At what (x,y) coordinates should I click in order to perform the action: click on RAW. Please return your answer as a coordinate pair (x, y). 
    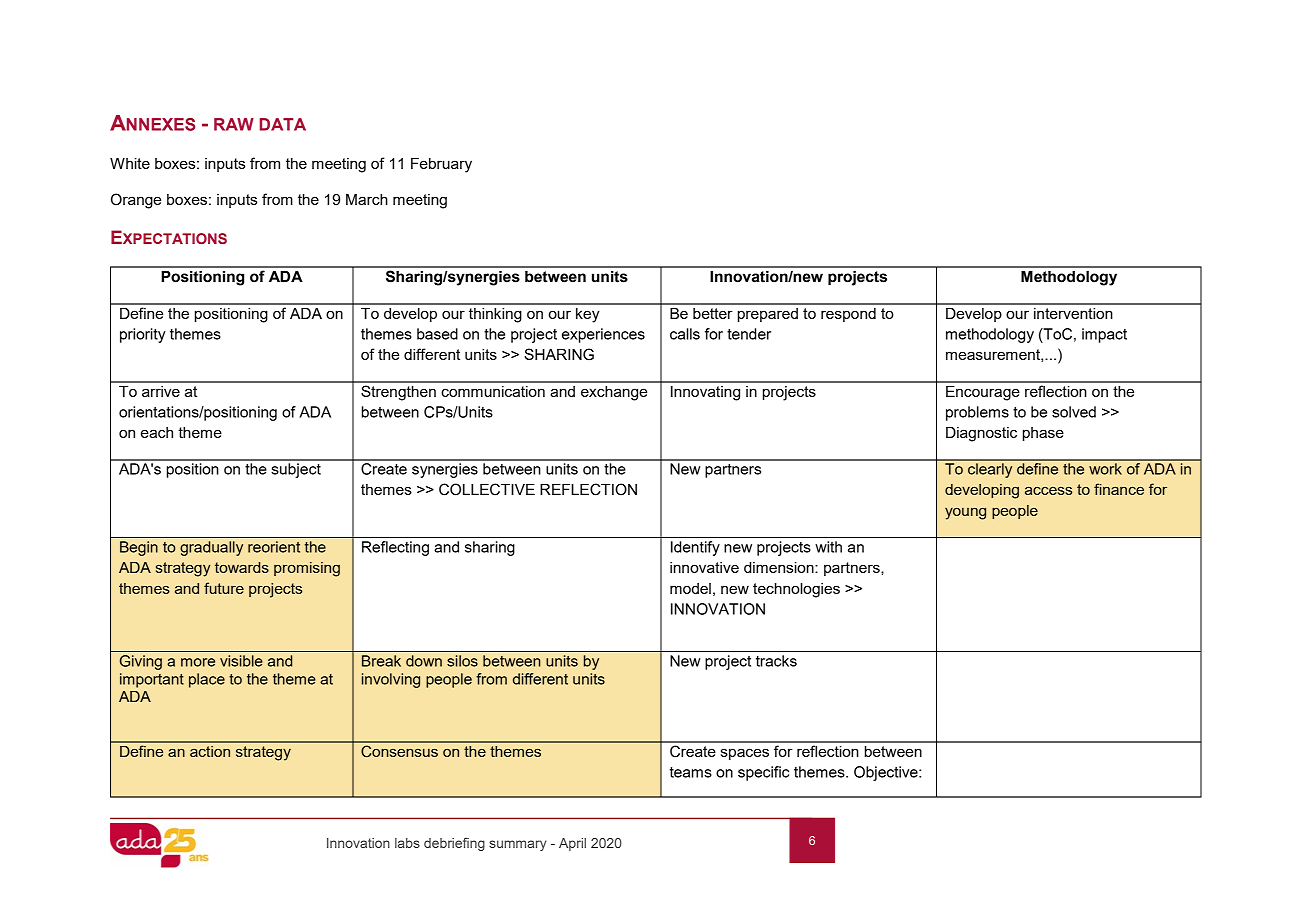
    Looking at the image, I should click on (234, 124).
